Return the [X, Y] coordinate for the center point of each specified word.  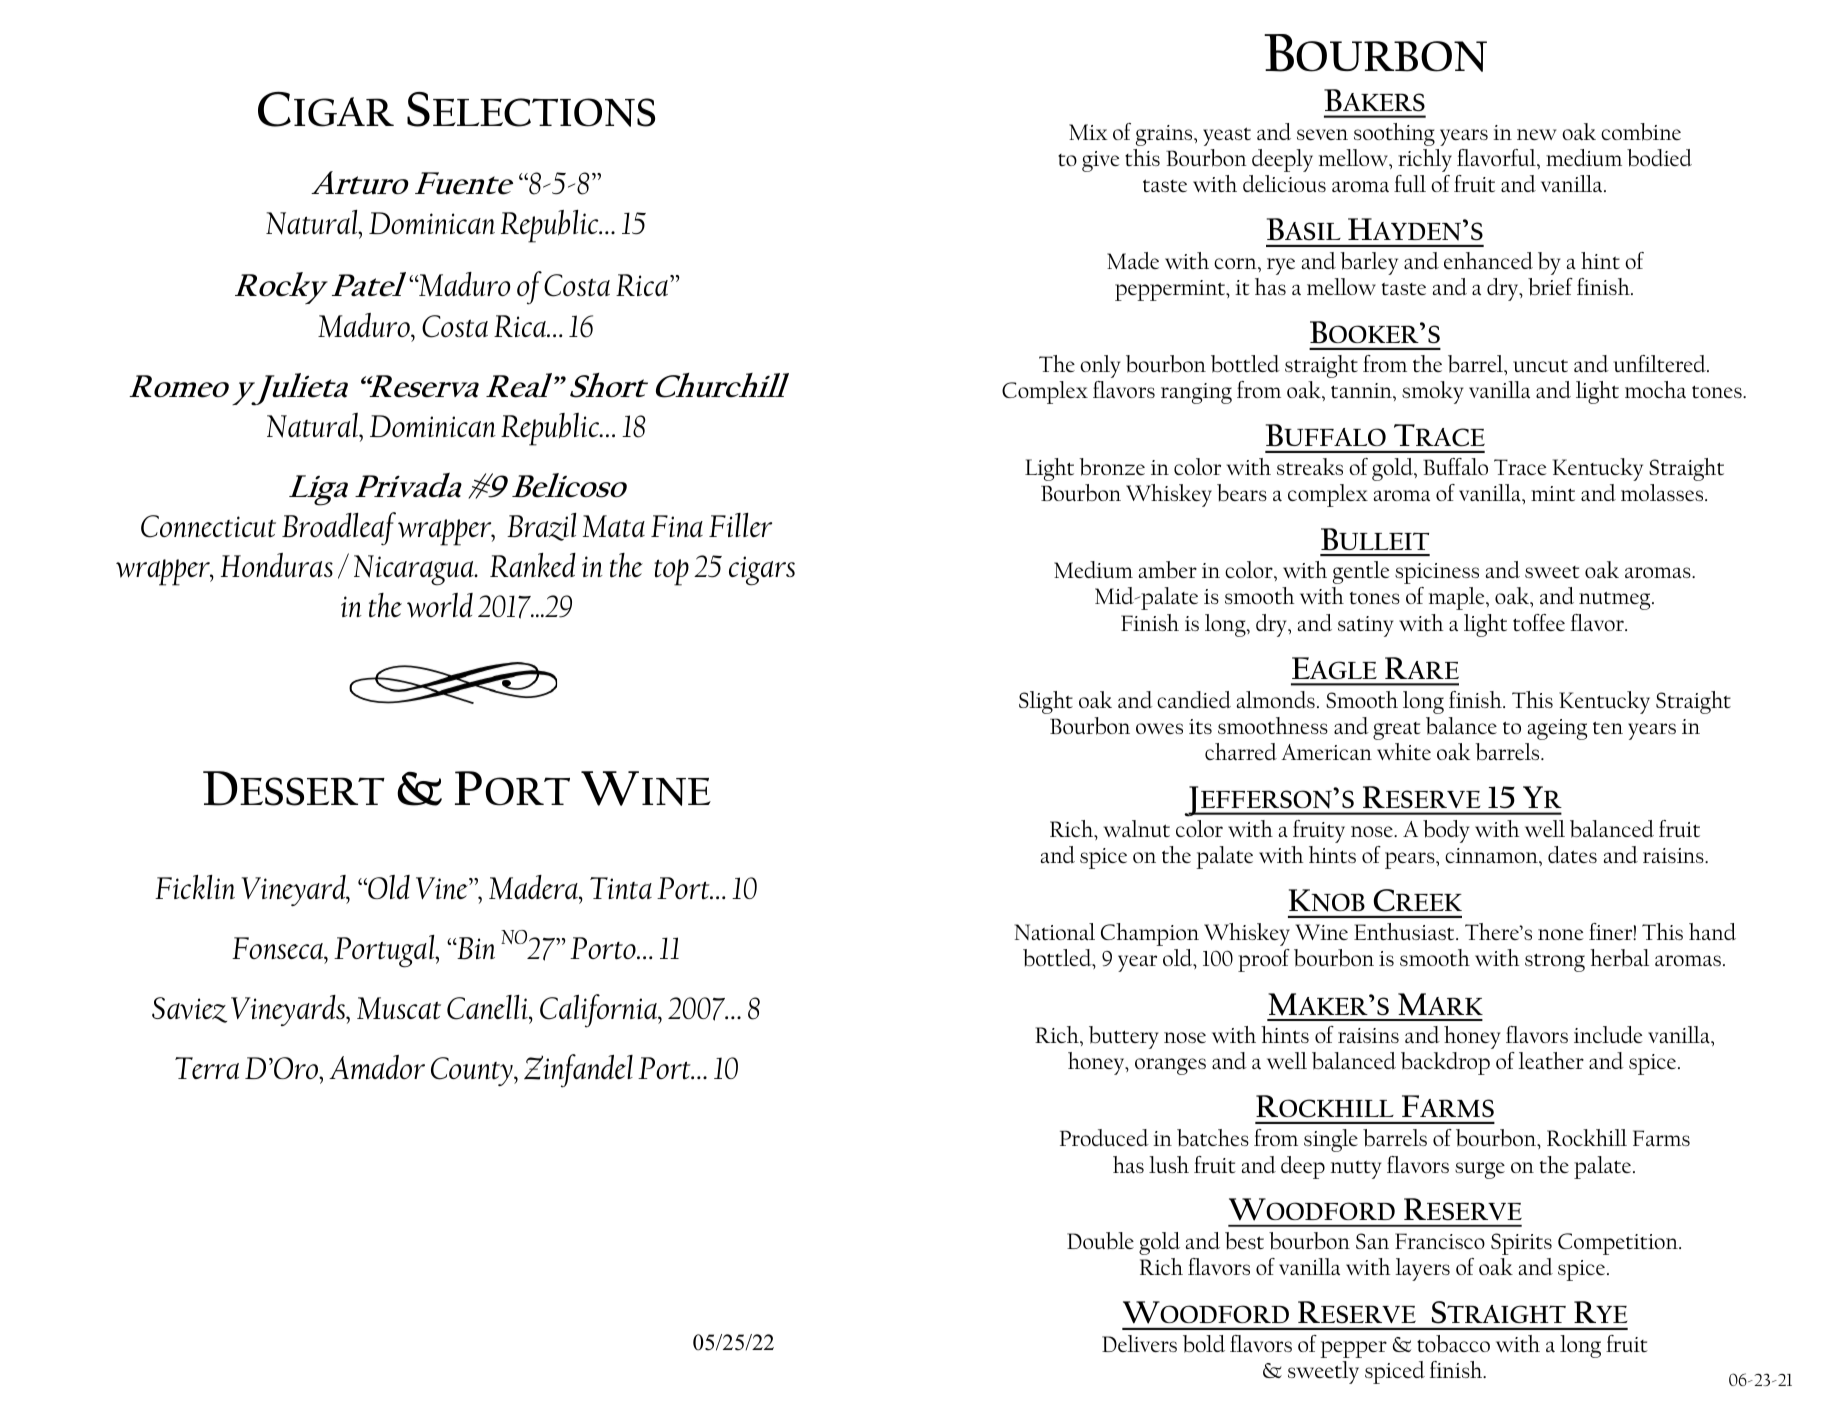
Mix [1088, 132]
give [1100, 161]
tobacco [1453, 1344]
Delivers [1139, 1343]
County [473, 1071]
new [1537, 134]
